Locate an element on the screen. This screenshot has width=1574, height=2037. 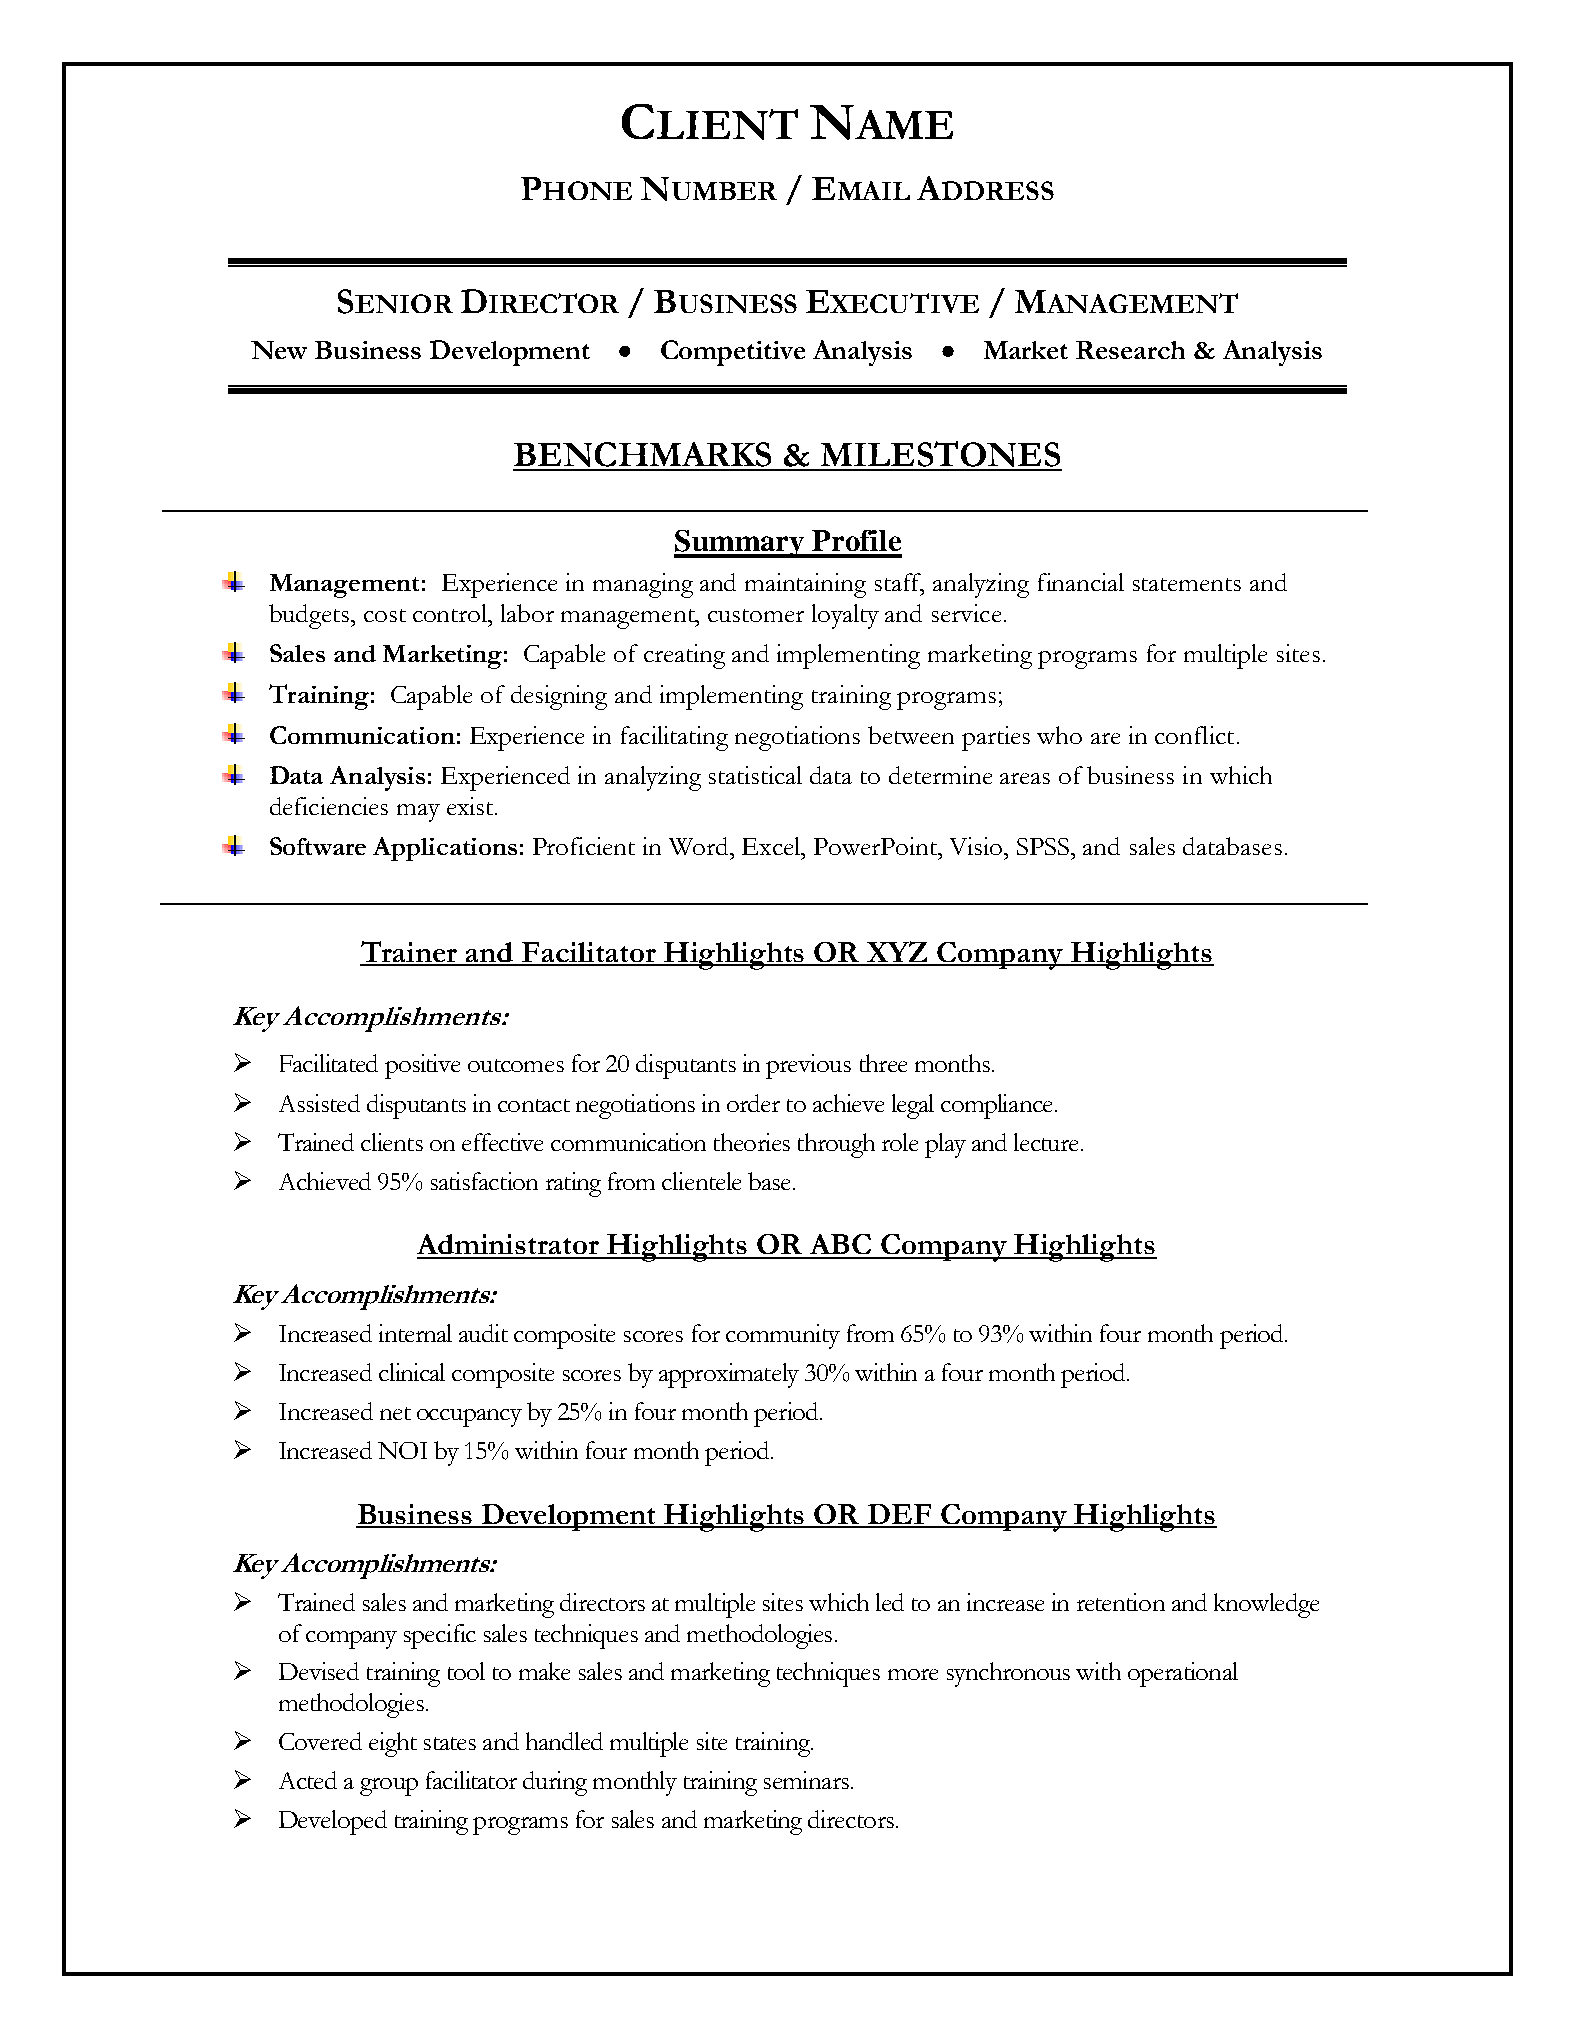
New is located at coordinates (279, 350).
